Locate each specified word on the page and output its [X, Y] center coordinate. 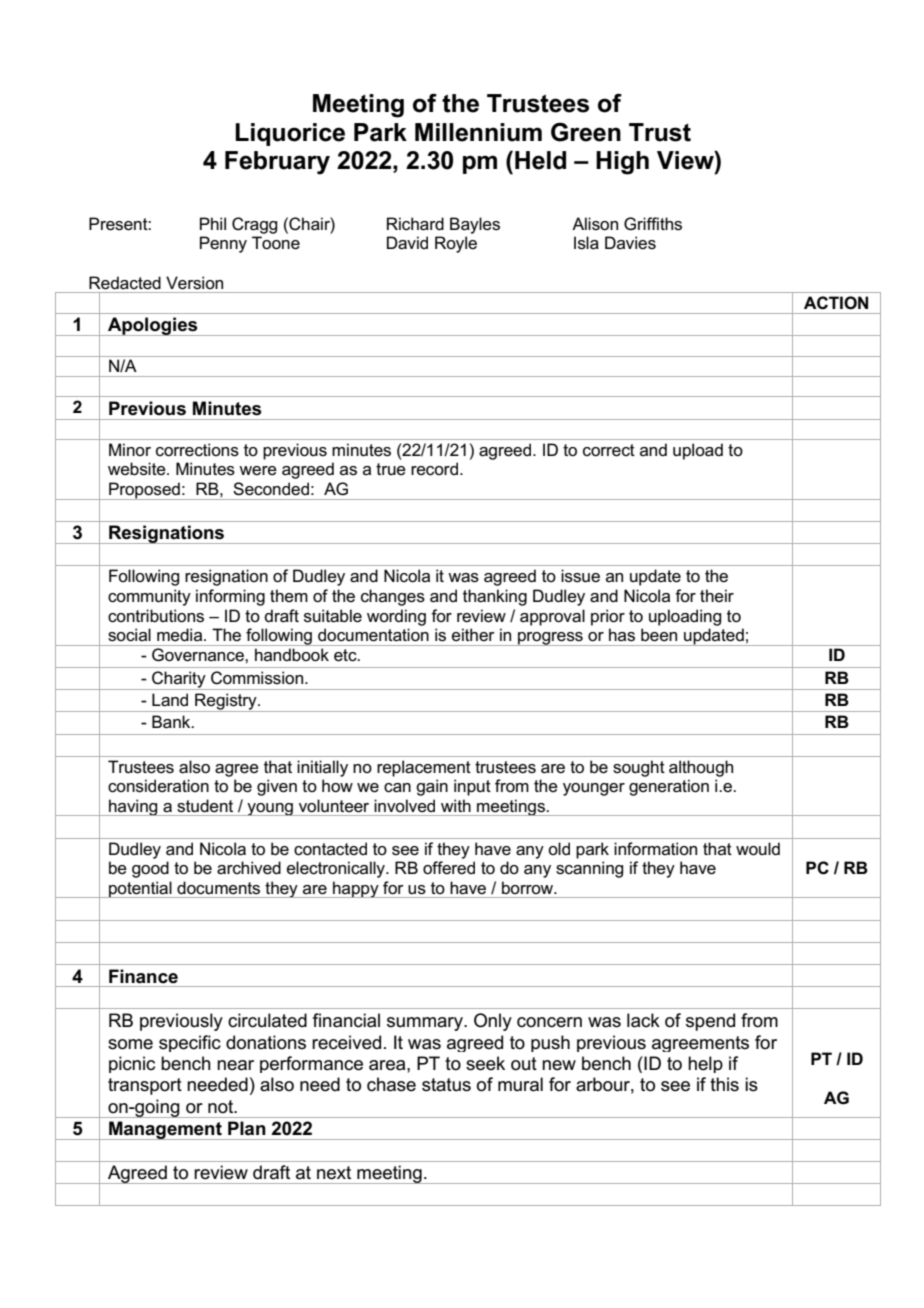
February [277, 163]
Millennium [478, 132]
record [434, 469]
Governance [199, 655]
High [622, 163]
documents [218, 888]
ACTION [836, 302]
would [758, 848]
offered [449, 868]
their [717, 596]
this [724, 1084]
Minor [130, 449]
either [473, 635]
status [446, 1085]
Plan [246, 1128]
